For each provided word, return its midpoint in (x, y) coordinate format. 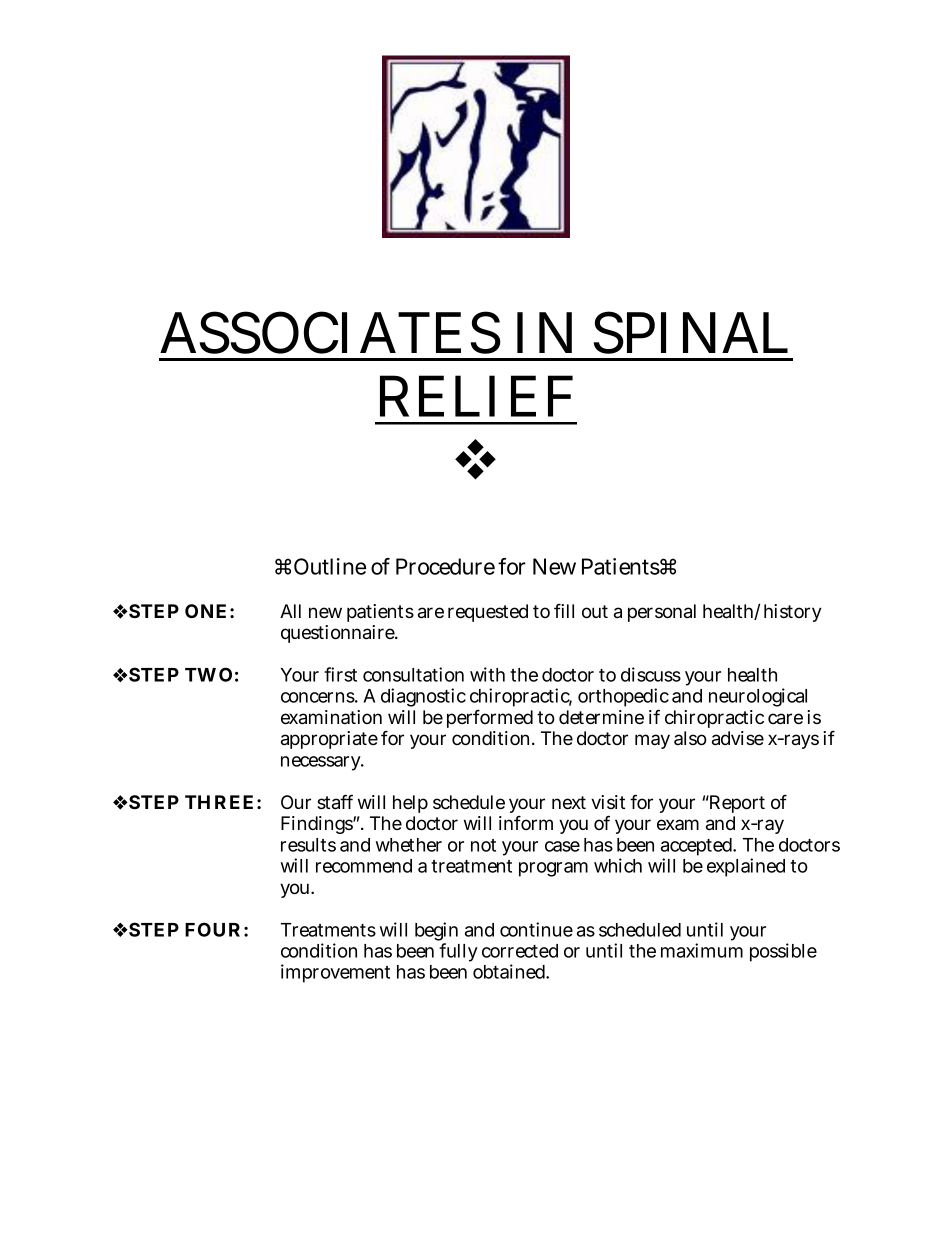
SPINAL (691, 332)
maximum (702, 950)
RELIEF (476, 396)
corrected (520, 951)
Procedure (445, 566)
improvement (335, 973)
